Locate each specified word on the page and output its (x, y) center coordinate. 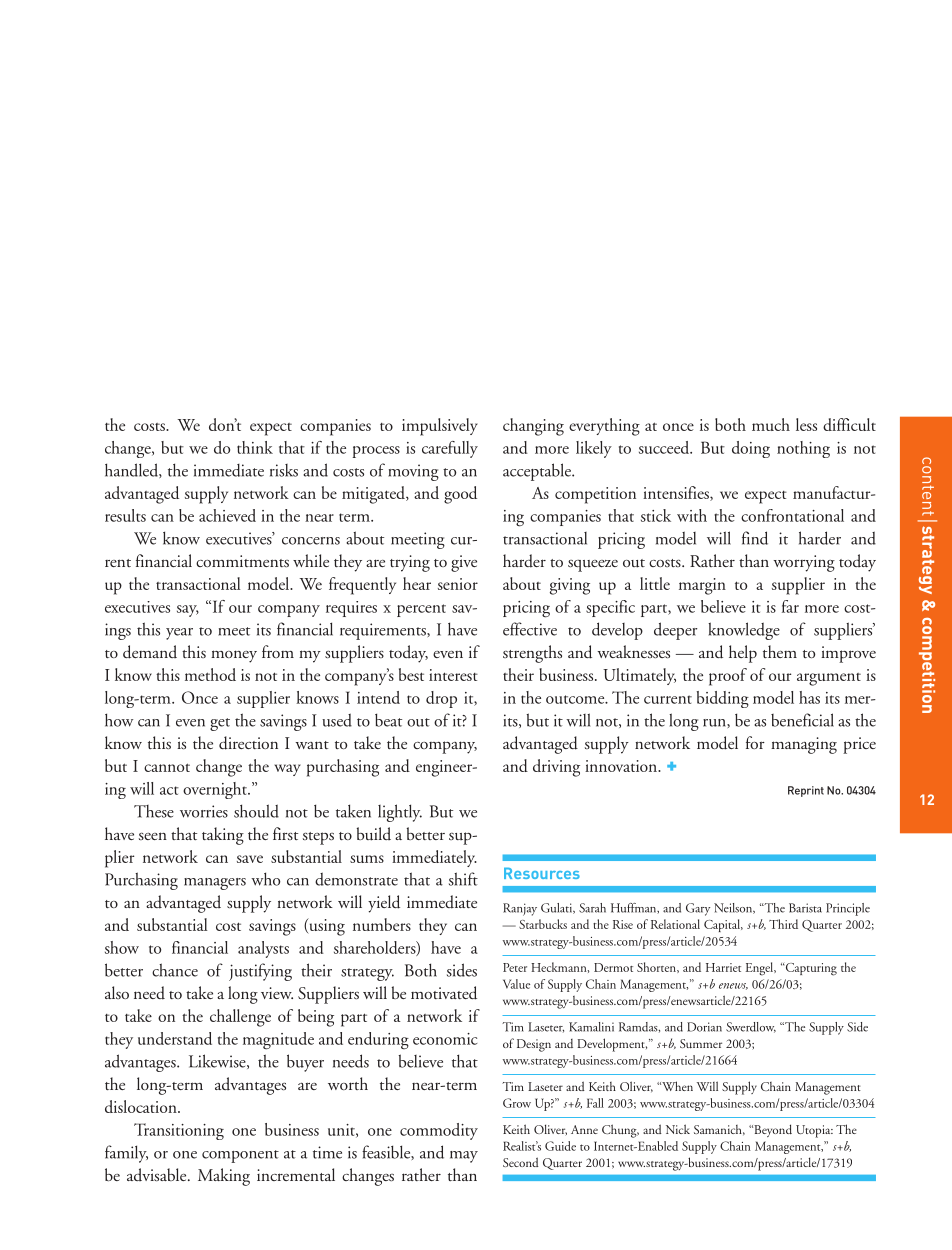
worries (204, 811)
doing (751, 449)
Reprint (806, 791)
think (255, 447)
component (240, 1156)
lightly (400, 813)
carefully (450, 449)
